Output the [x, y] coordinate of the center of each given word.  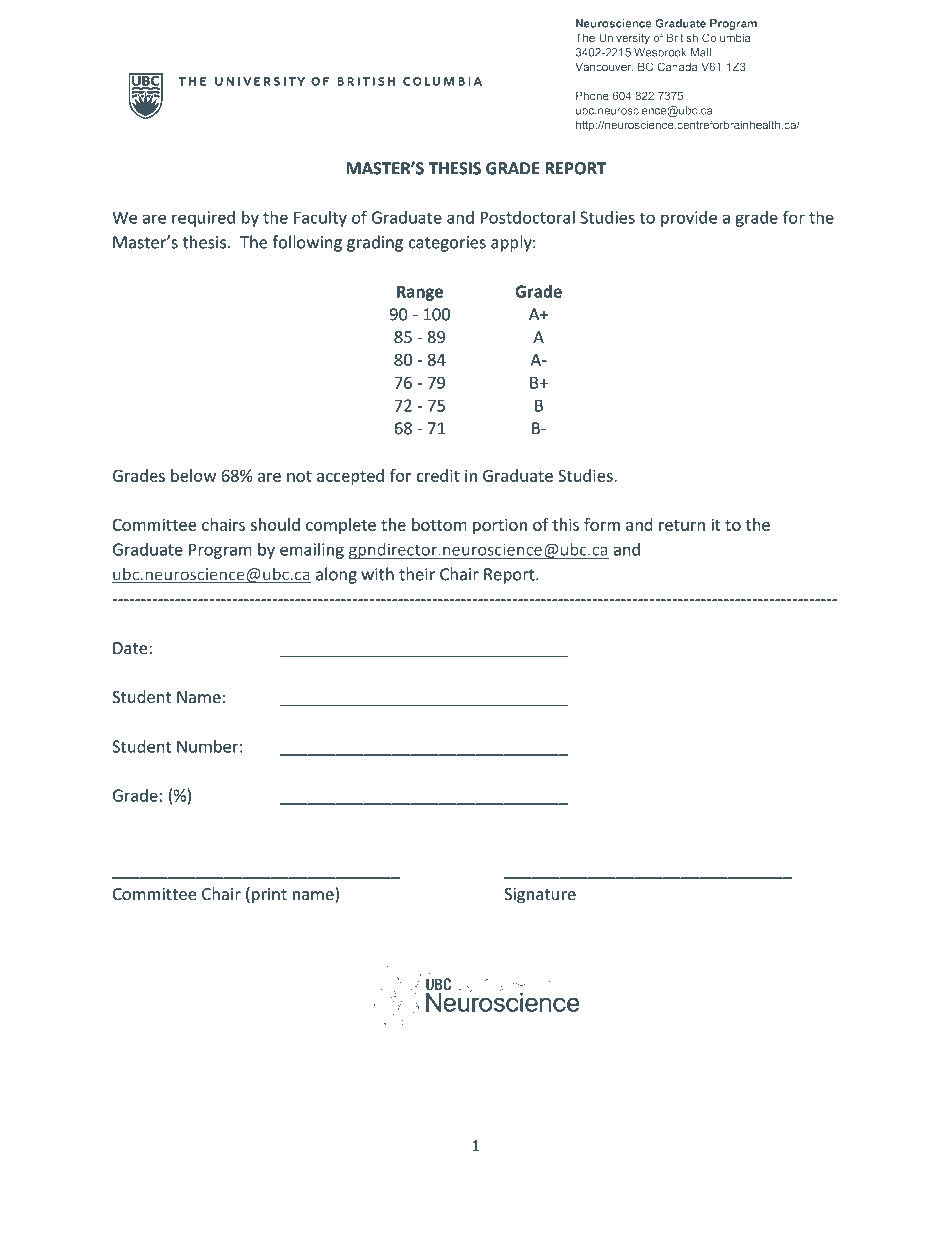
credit [438, 475]
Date [131, 648]
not [299, 476]
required [203, 219]
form [602, 524]
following [307, 243]
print [269, 896]
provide [689, 219]
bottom [439, 524]
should [275, 524]
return [682, 525]
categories [447, 244]
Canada [677, 66]
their [417, 574]
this [565, 524]
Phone [592, 95]
